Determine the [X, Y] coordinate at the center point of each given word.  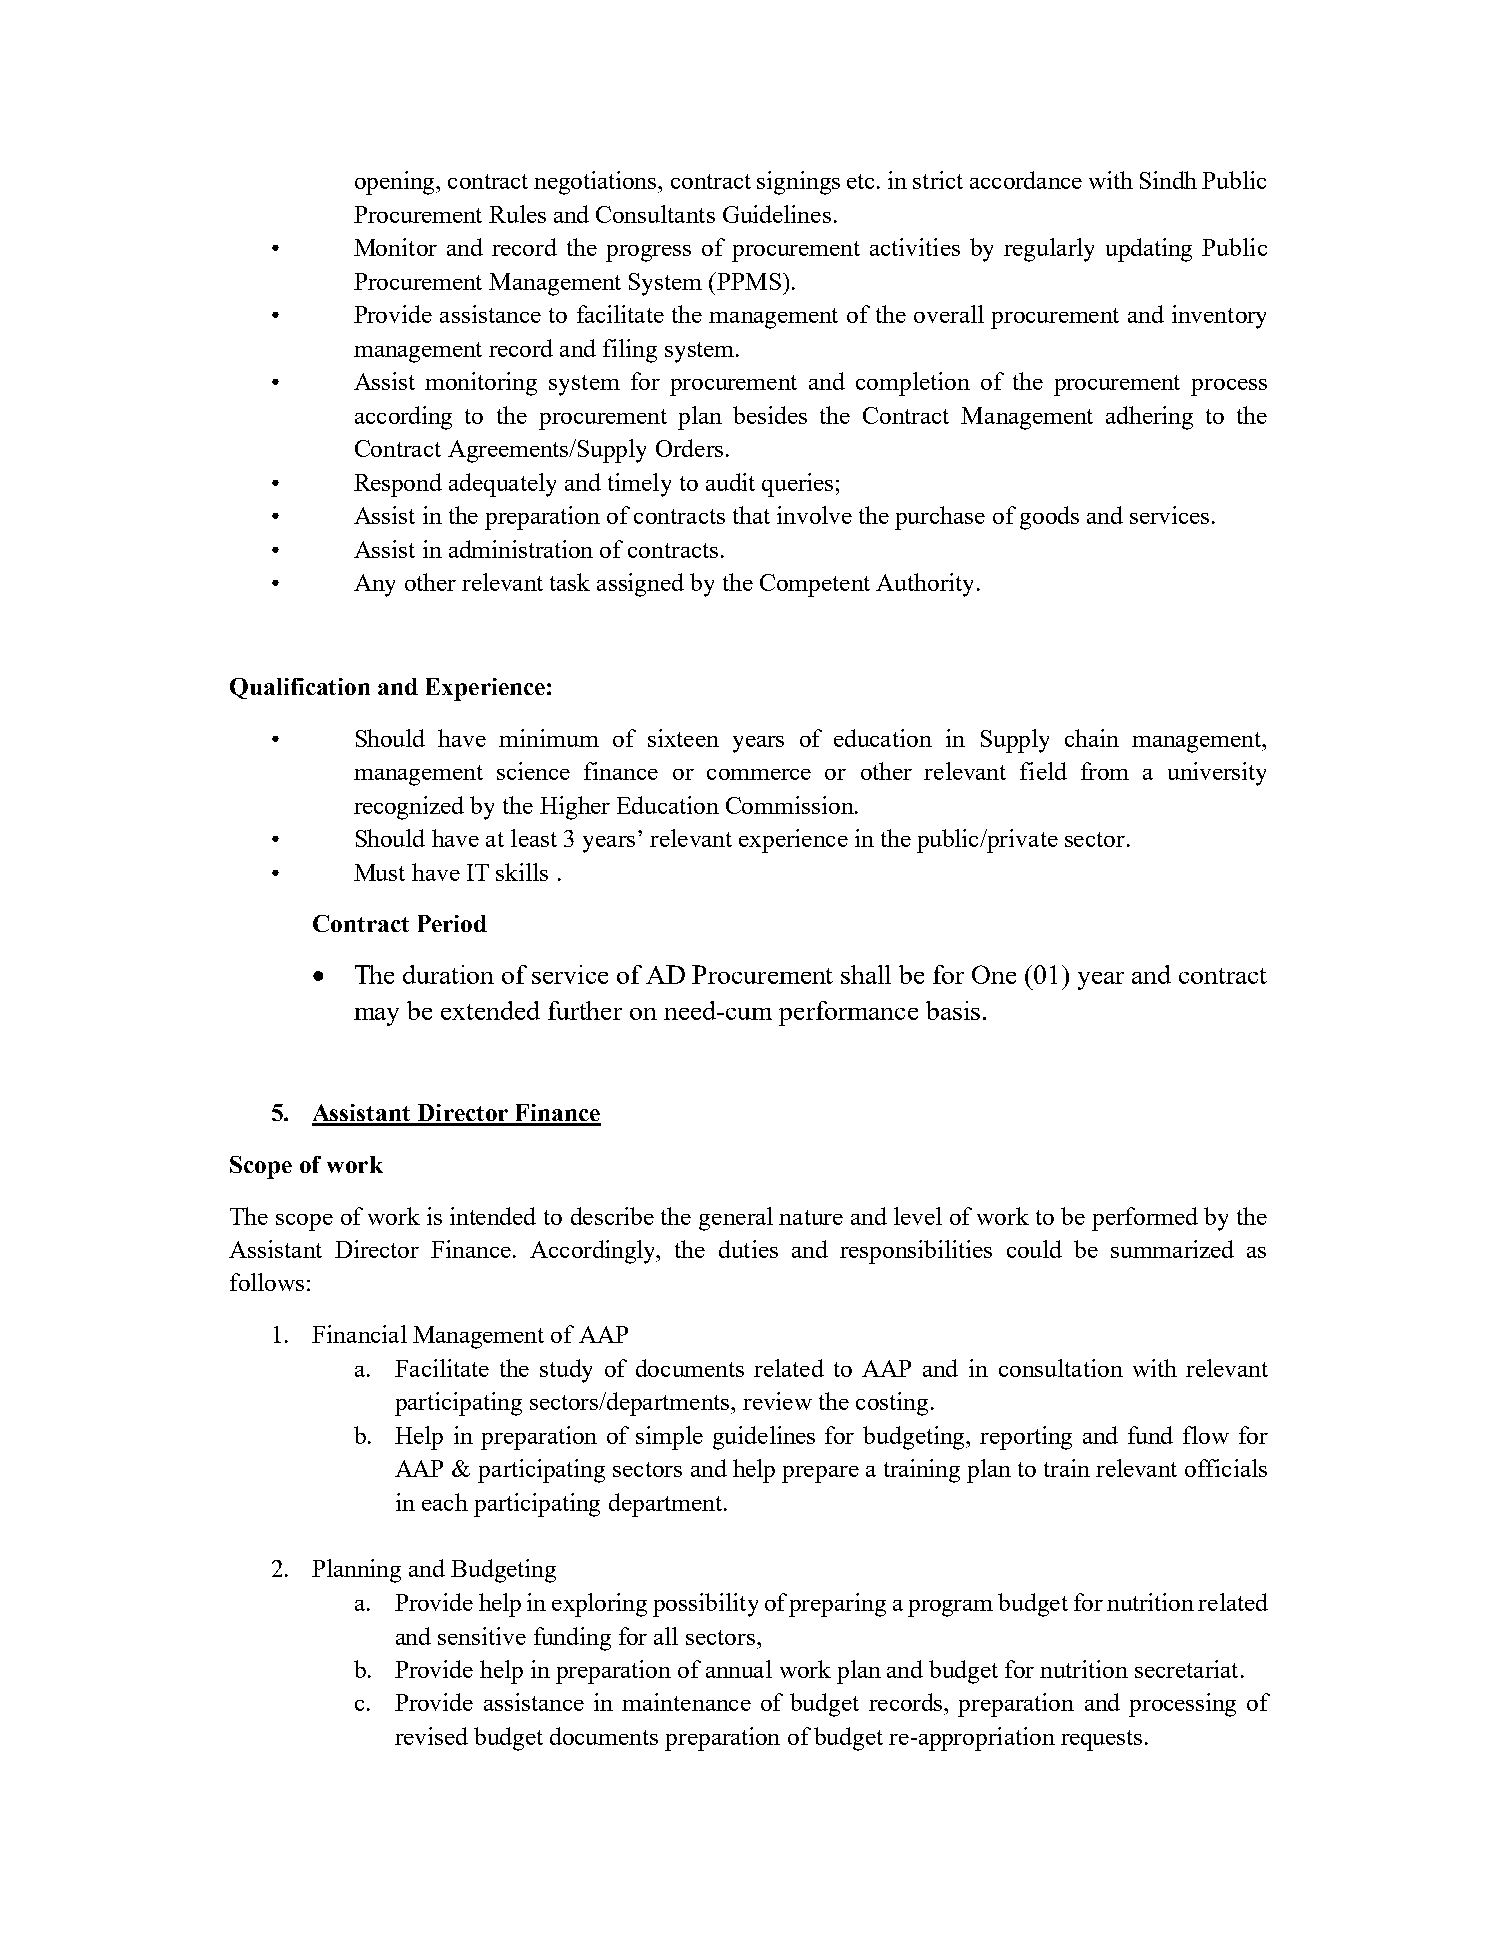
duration [448, 974]
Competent [815, 585]
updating [1149, 250]
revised [431, 1736]
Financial [359, 1334]
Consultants [655, 214]
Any [374, 585]
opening [396, 183]
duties [748, 1249]
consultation [1061, 1368]
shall [866, 974]
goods [1049, 518]
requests [1101, 1740]
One [994, 974]
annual [739, 1669]
